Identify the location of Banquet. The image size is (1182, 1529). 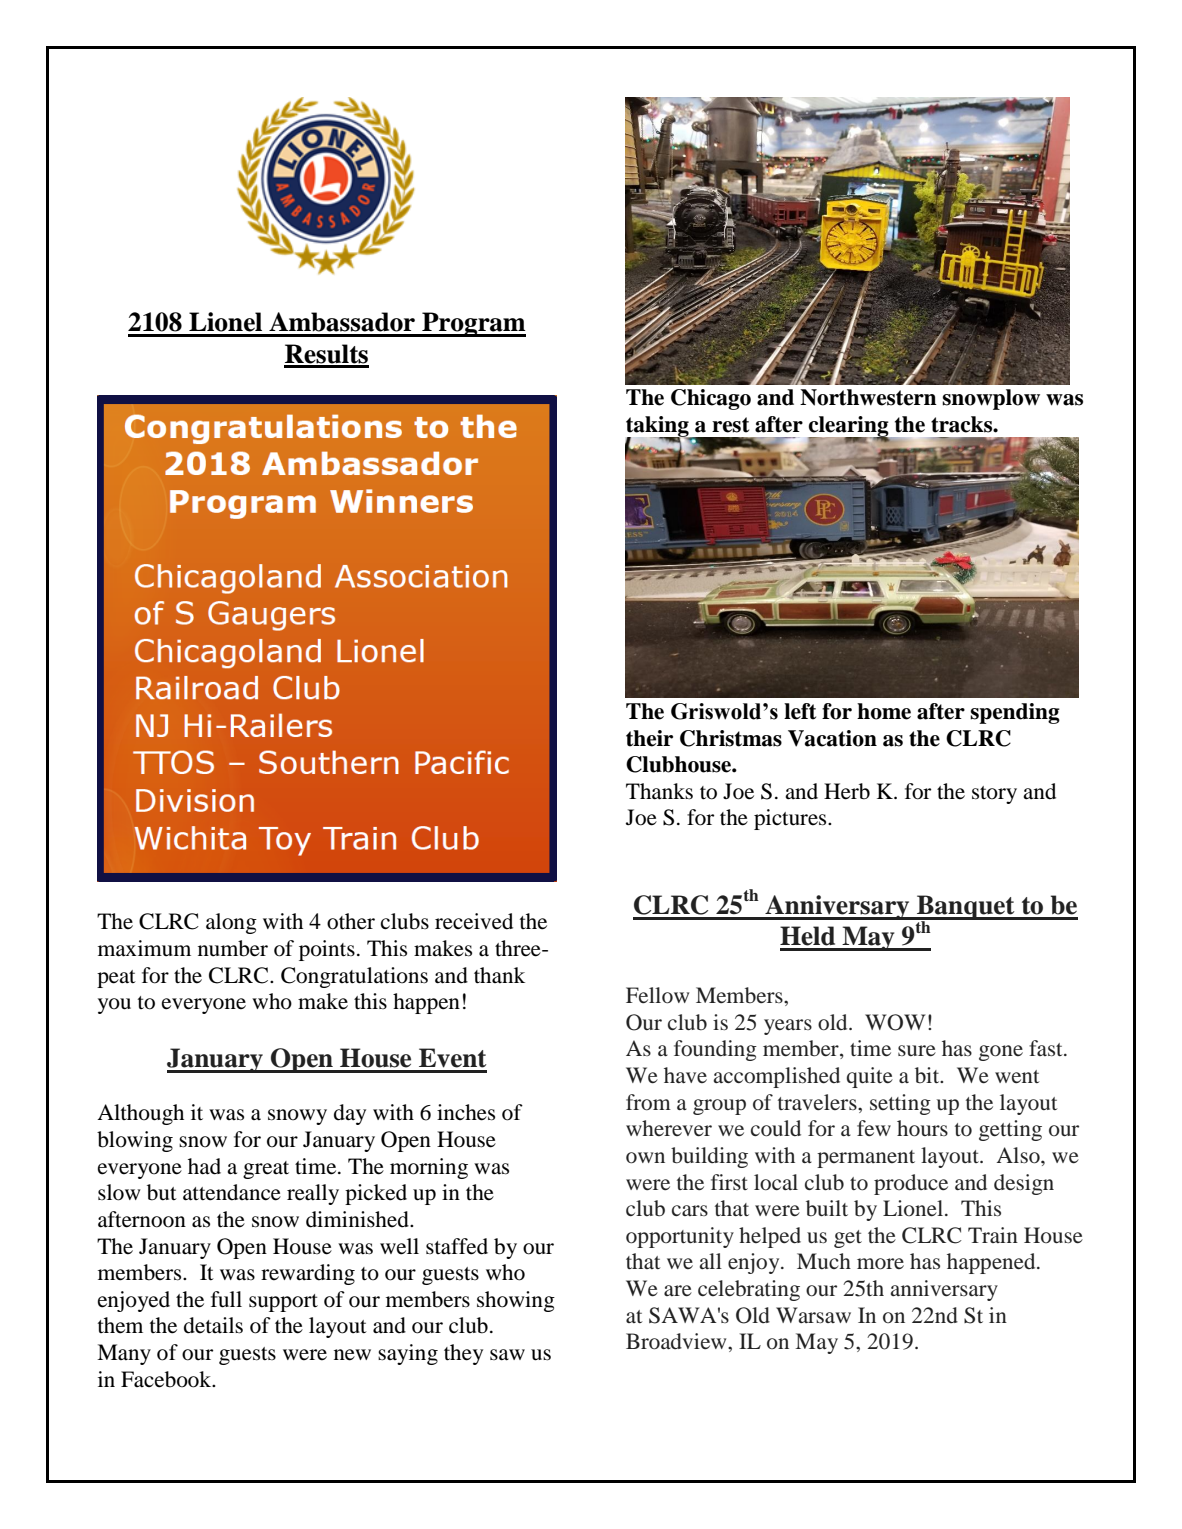
(966, 908).
